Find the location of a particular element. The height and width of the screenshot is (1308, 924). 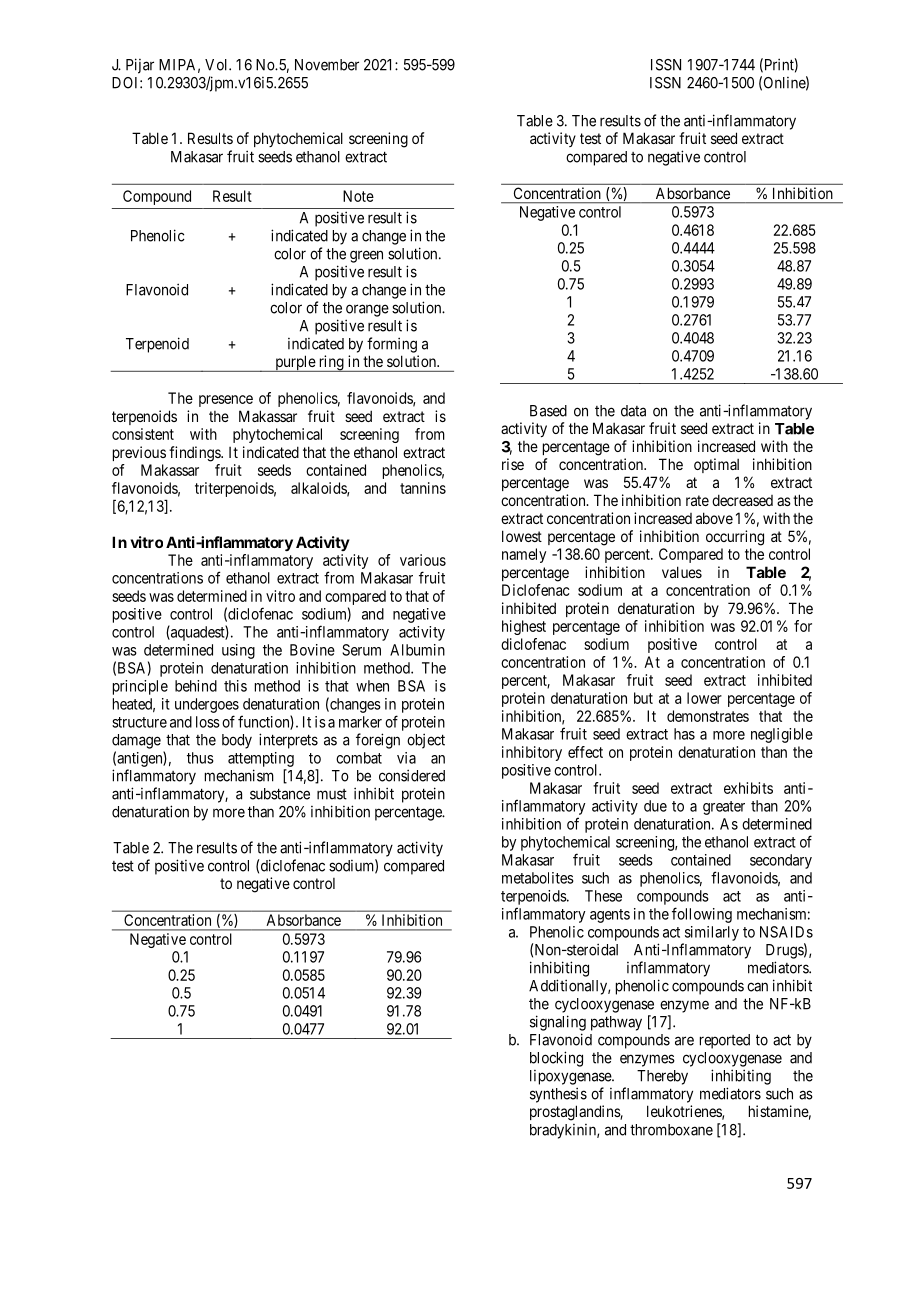

object is located at coordinates (426, 741).
